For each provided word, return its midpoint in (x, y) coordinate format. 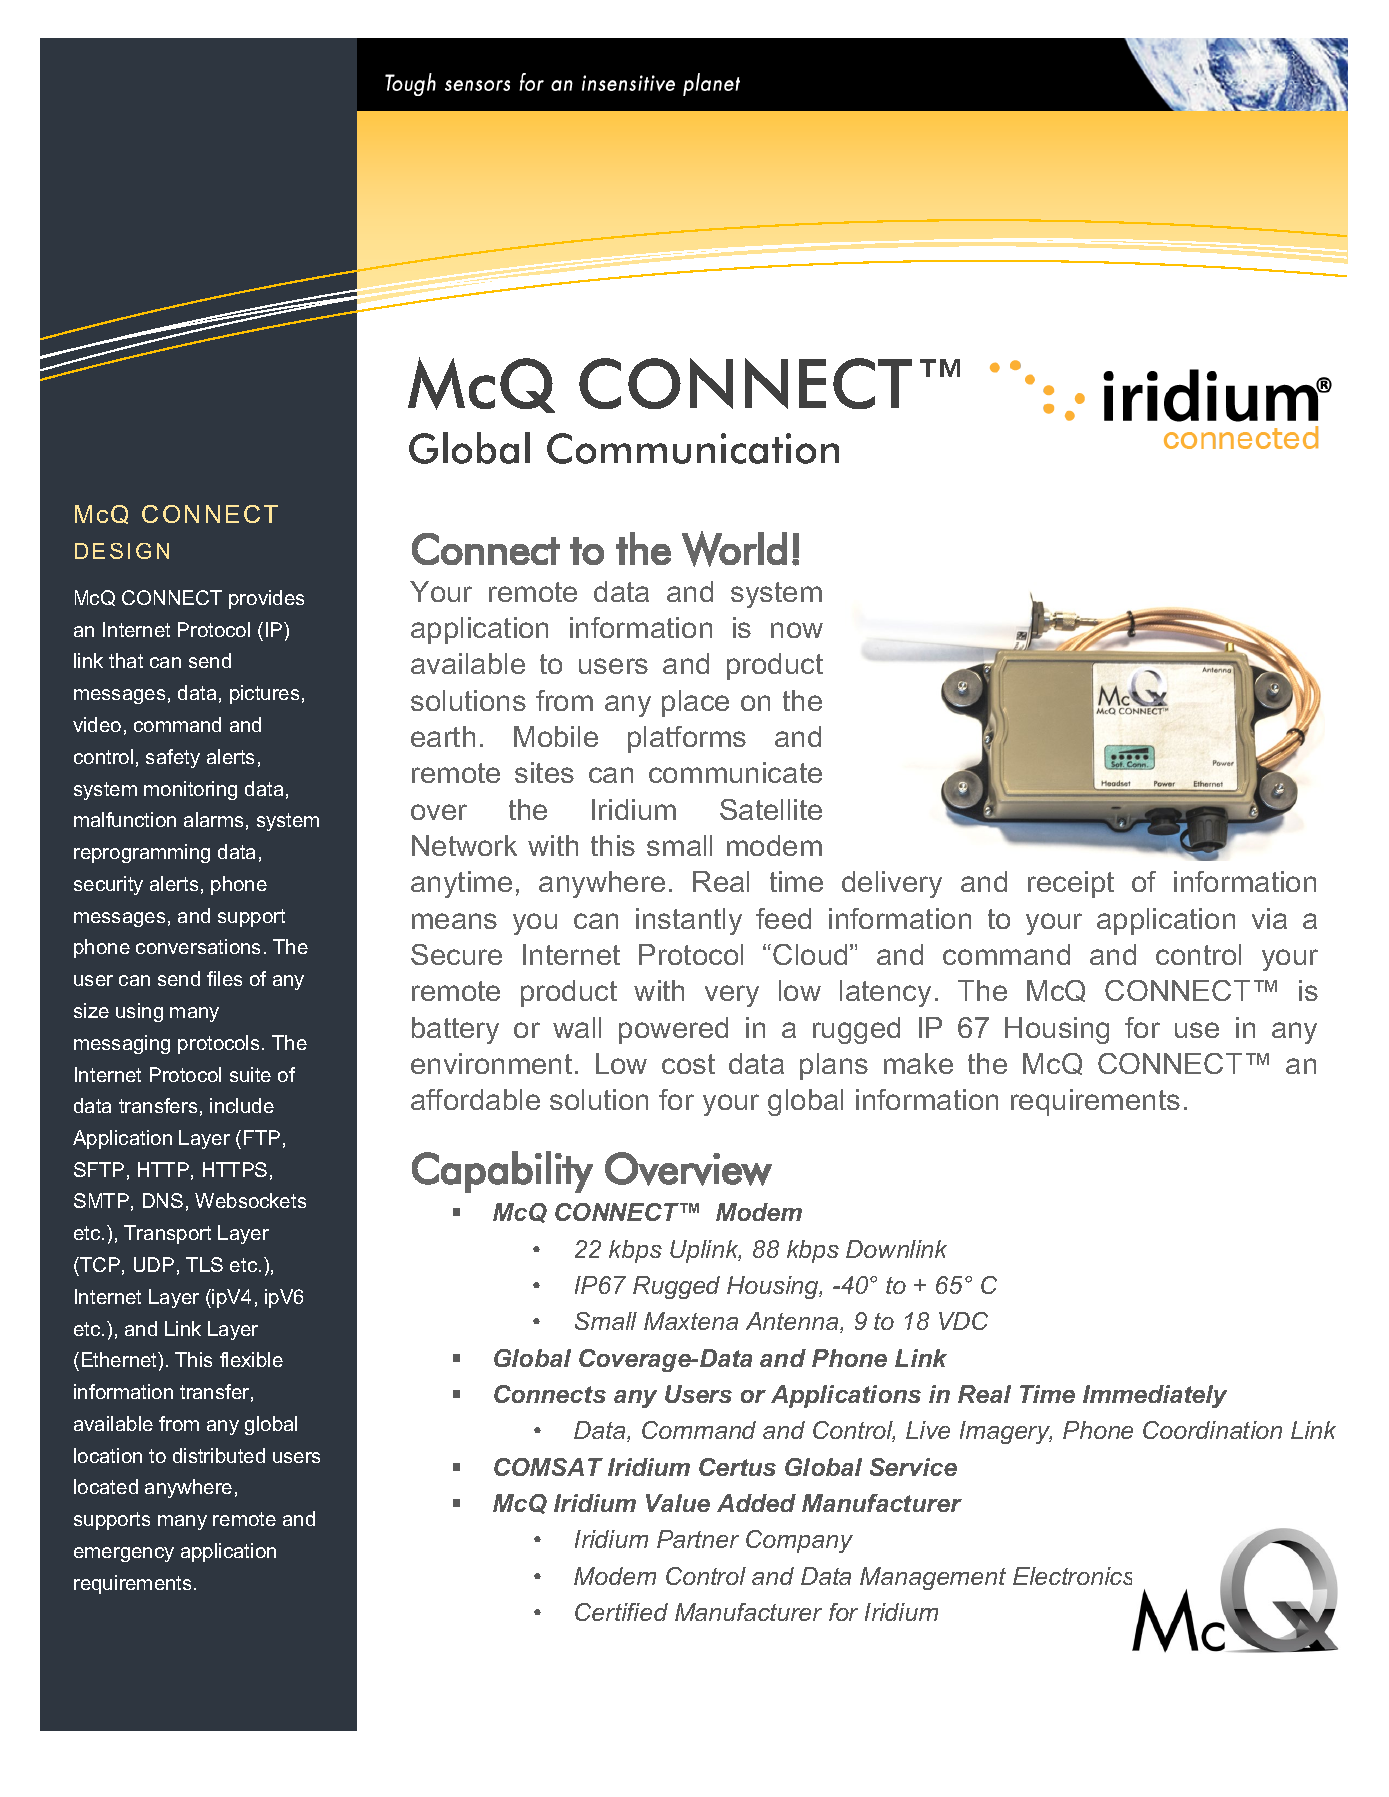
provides (266, 599)
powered (673, 1030)
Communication (693, 448)
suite (250, 1074)
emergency (124, 1554)
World (734, 549)
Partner (698, 1539)
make (918, 1063)
